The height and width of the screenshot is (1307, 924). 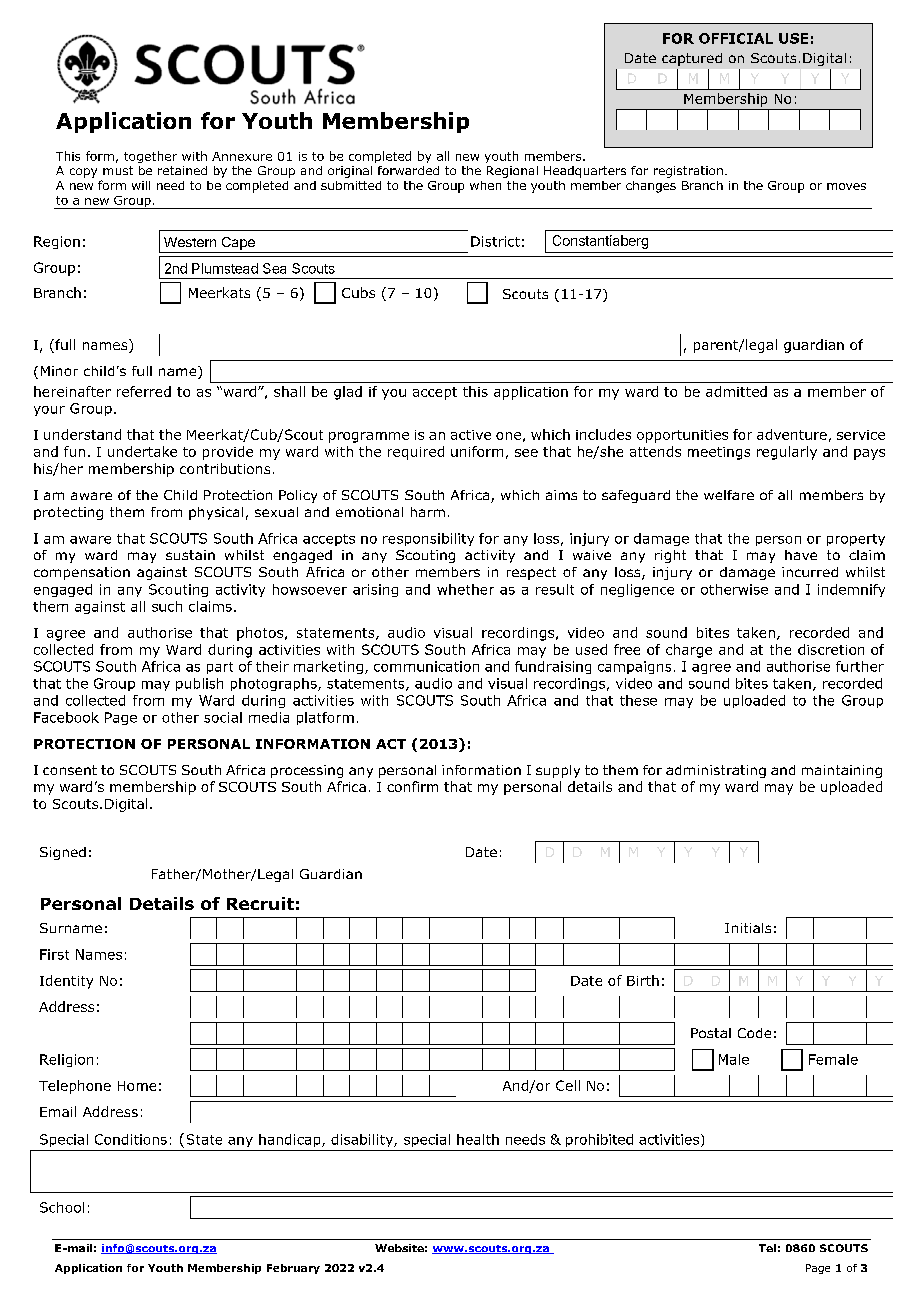 What do you see at coordinates (736, 38) in the screenshot?
I see `OFFICIAL` at bounding box center [736, 38].
